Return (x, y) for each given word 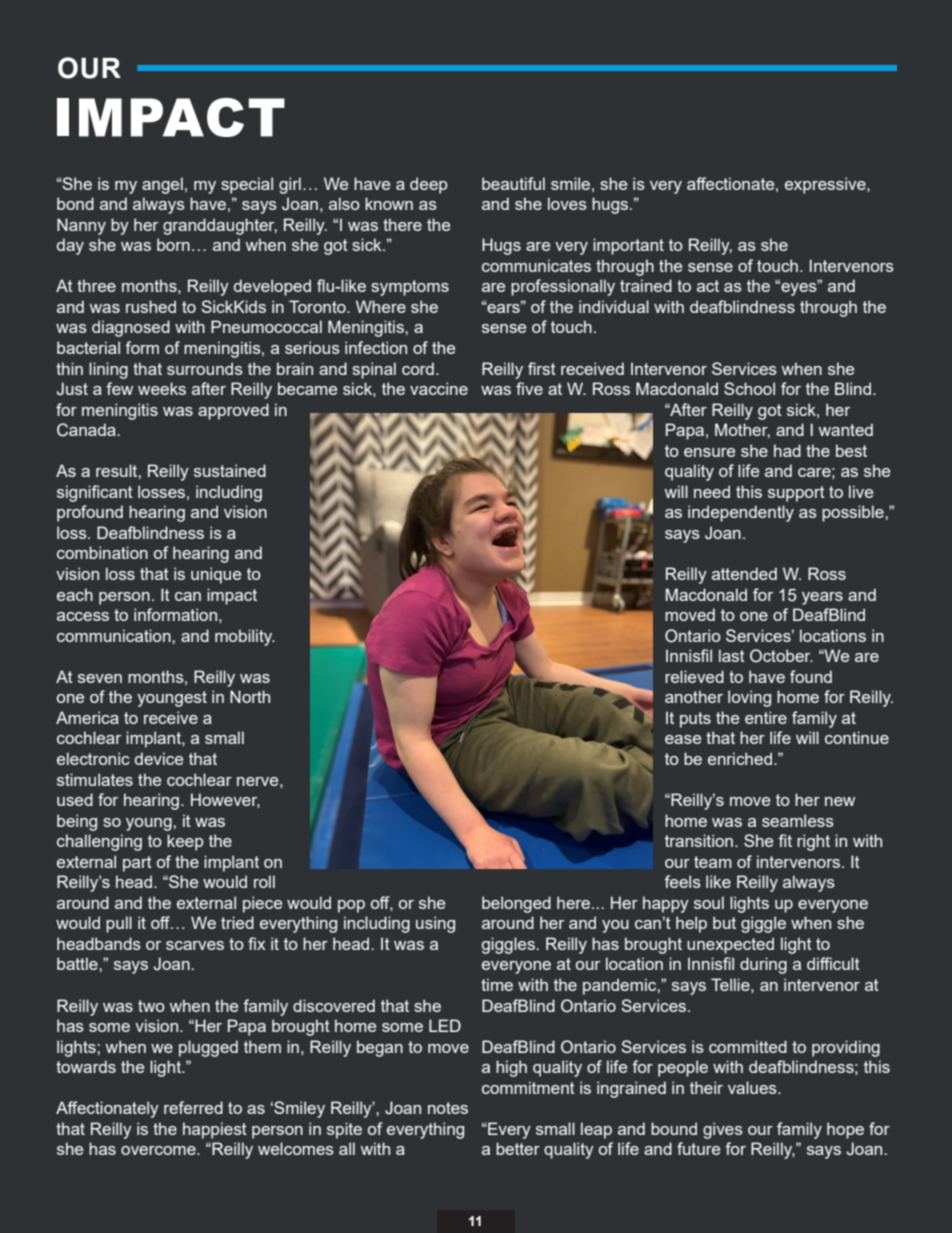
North (250, 696)
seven (100, 678)
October (781, 656)
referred (193, 1107)
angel (162, 185)
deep (429, 185)
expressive (826, 185)
